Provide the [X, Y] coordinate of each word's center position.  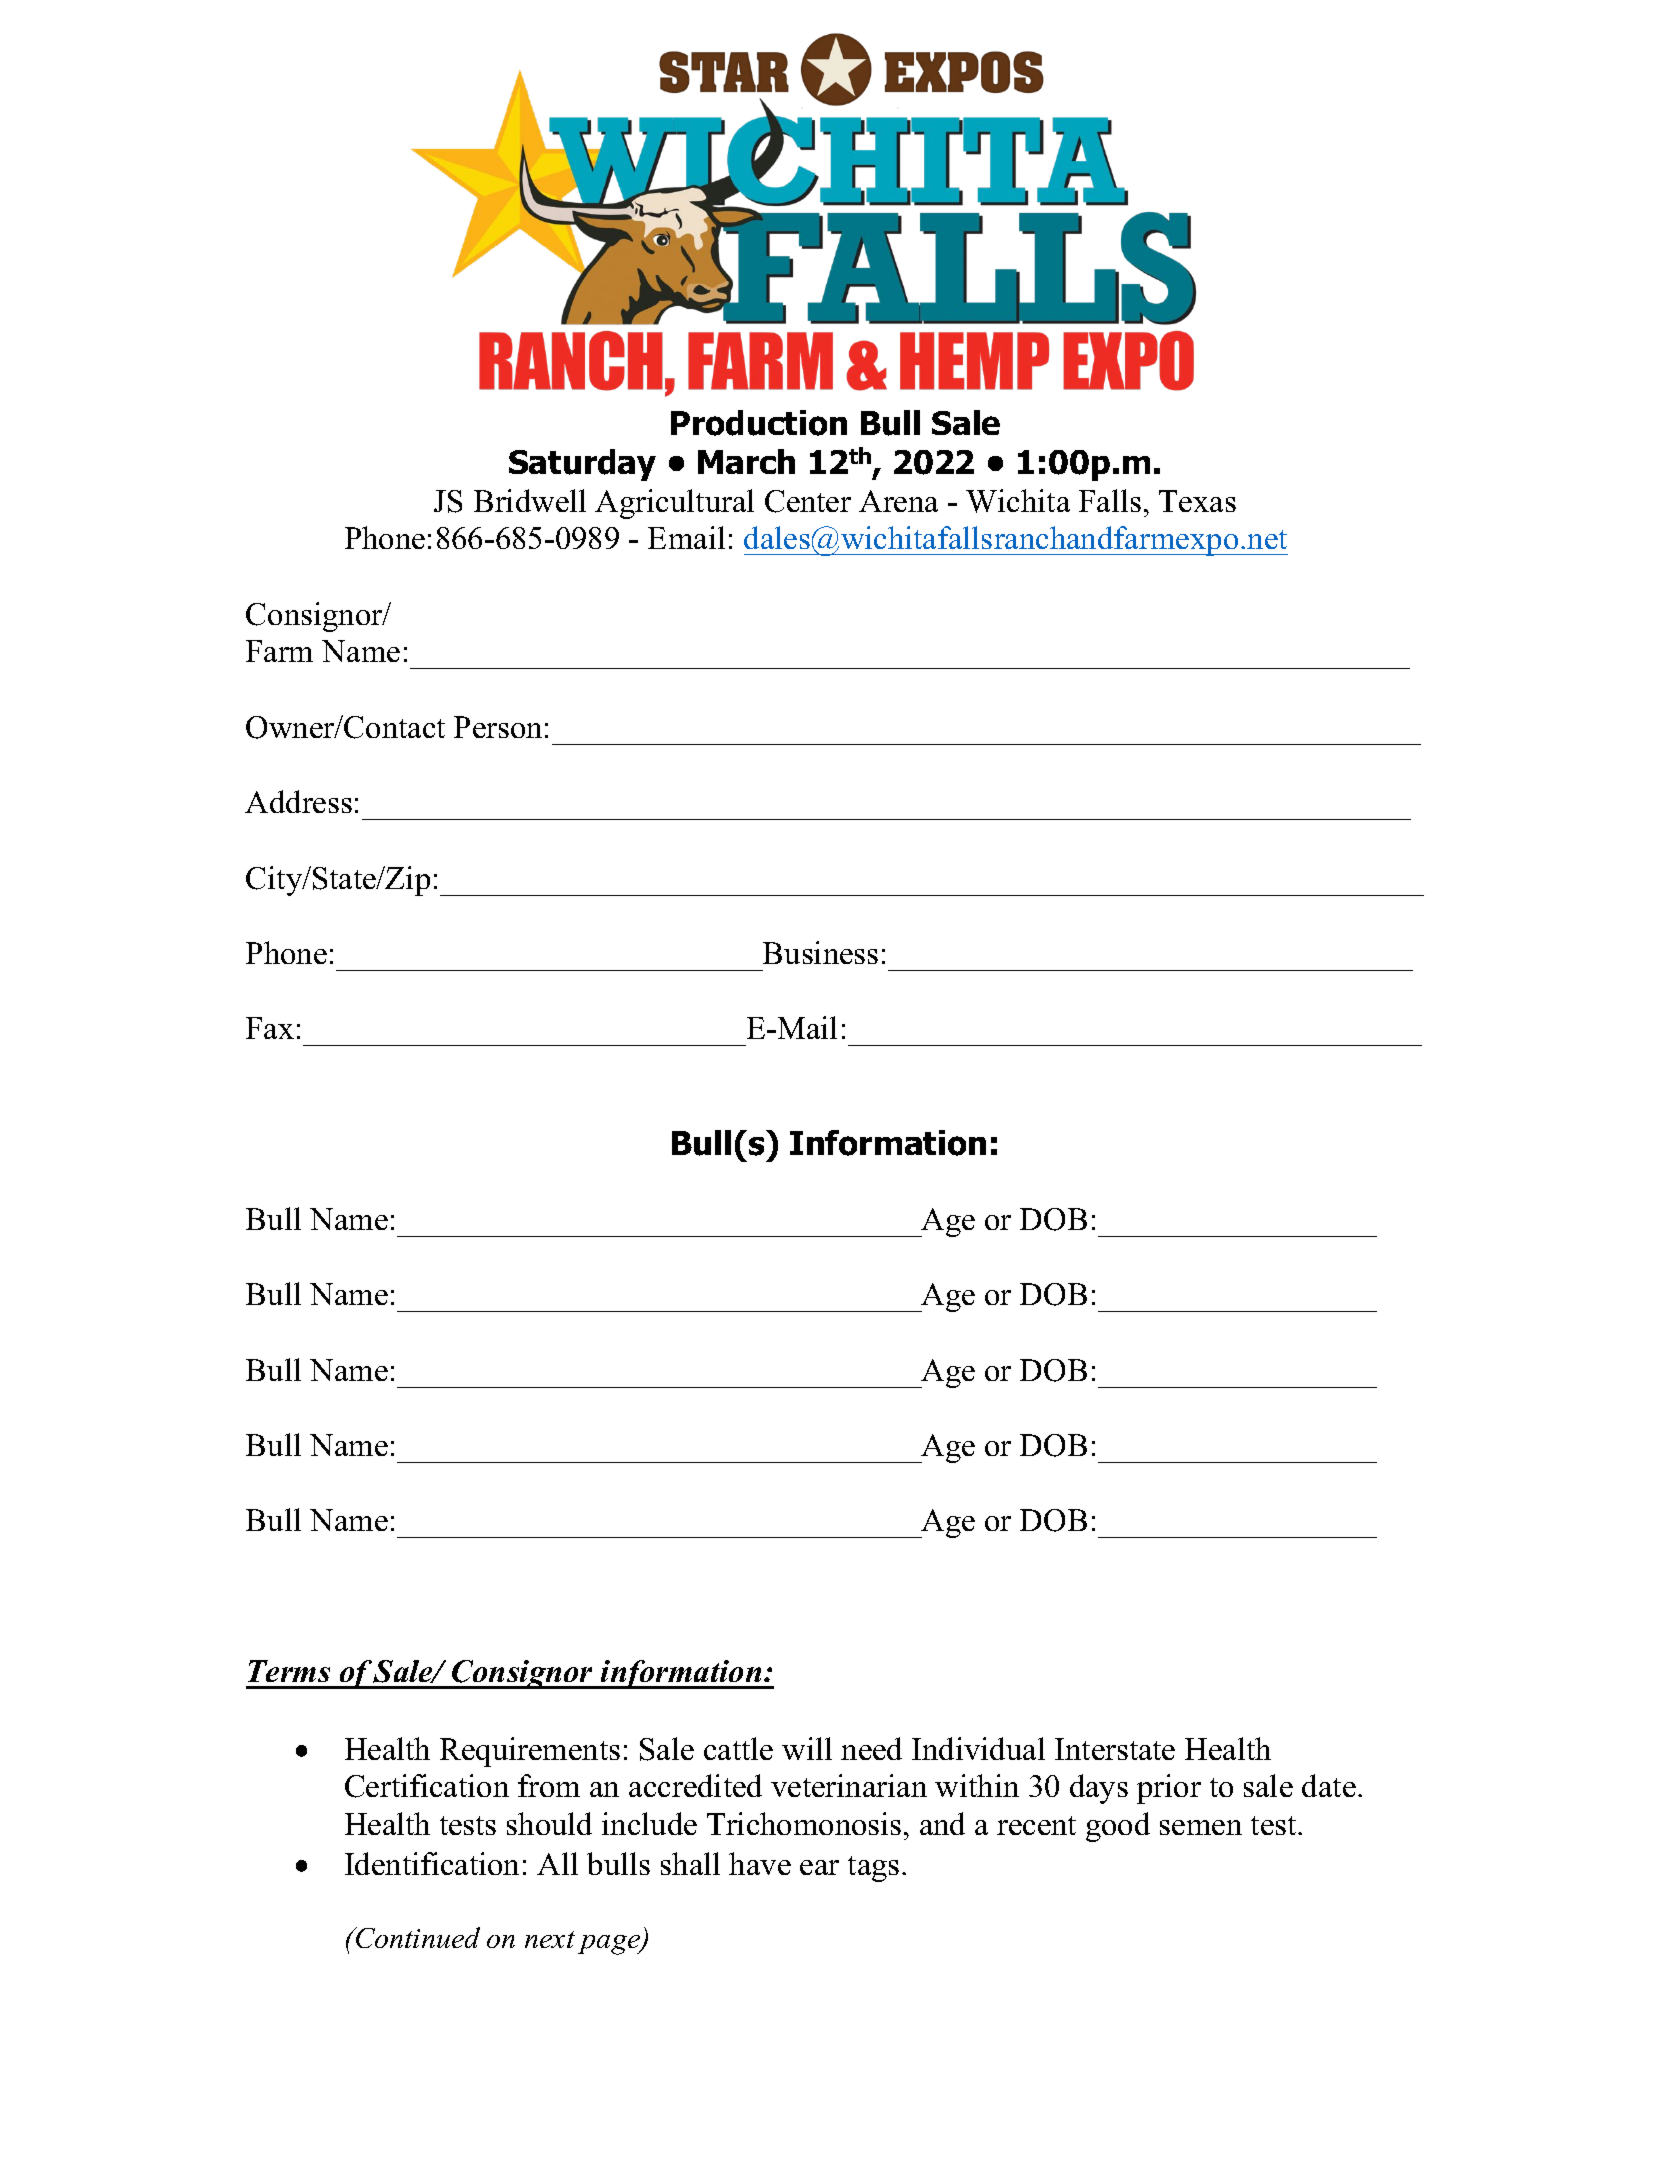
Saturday [582, 465]
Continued [417, 1937]
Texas [1197, 501]
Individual [978, 1748]
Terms [289, 1671]
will [807, 1748]
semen [1201, 1827]
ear [819, 1867]
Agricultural [674, 504]
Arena [898, 501]
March [746, 461]
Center [808, 501]
